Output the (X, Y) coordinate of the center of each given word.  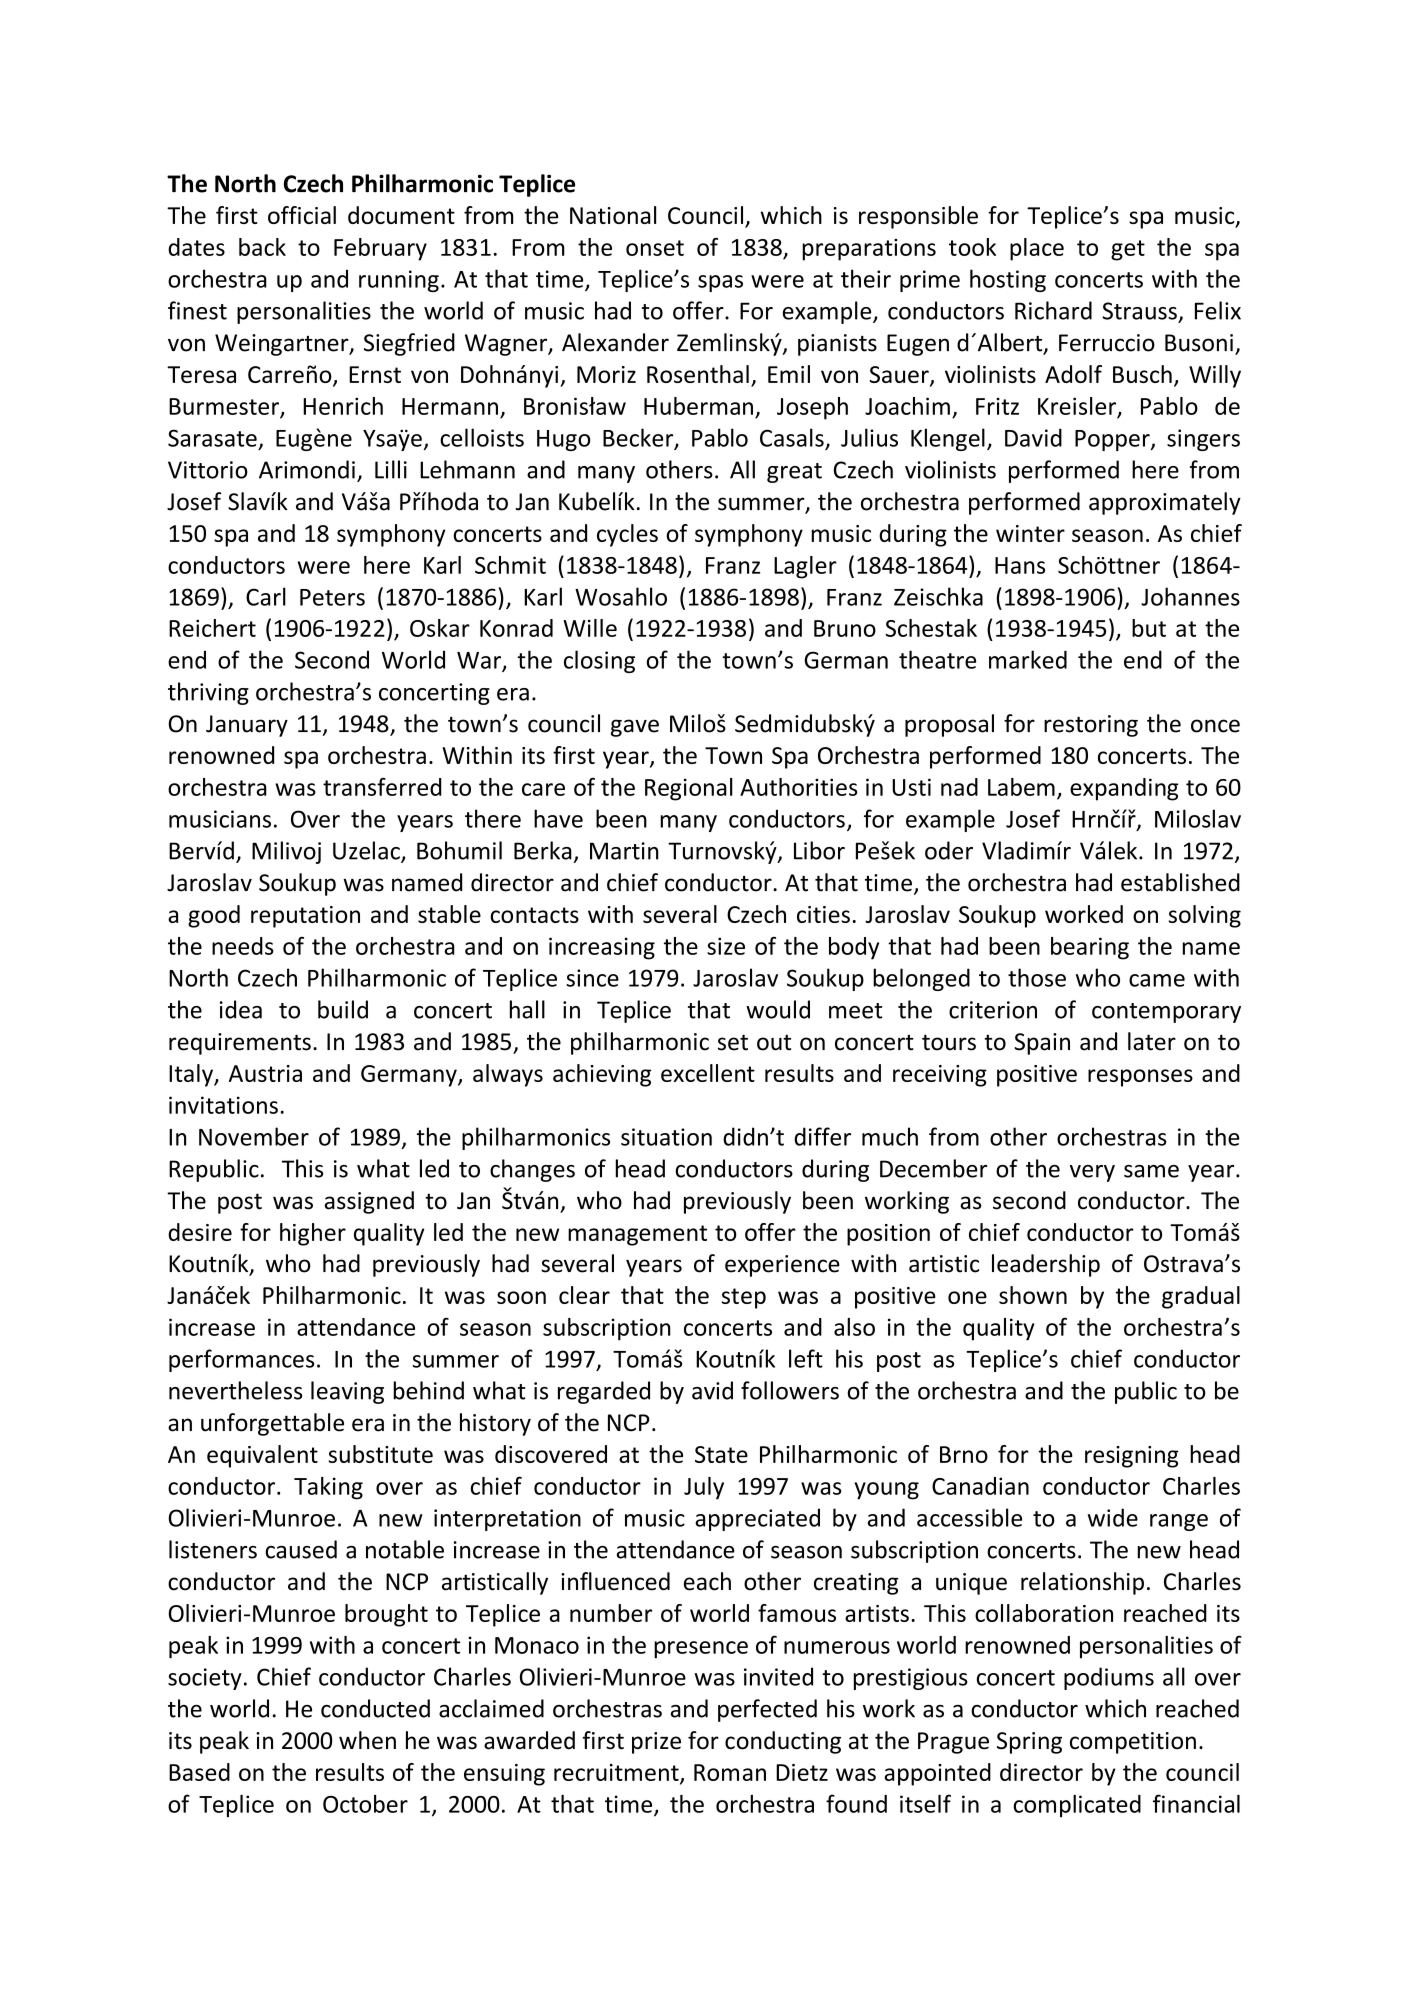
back (262, 247)
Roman (730, 1772)
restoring (1091, 726)
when (367, 1740)
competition (1133, 1743)
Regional (689, 789)
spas (720, 283)
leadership (1046, 1265)
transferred (382, 787)
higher (313, 1234)
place (1037, 249)
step (744, 1298)
